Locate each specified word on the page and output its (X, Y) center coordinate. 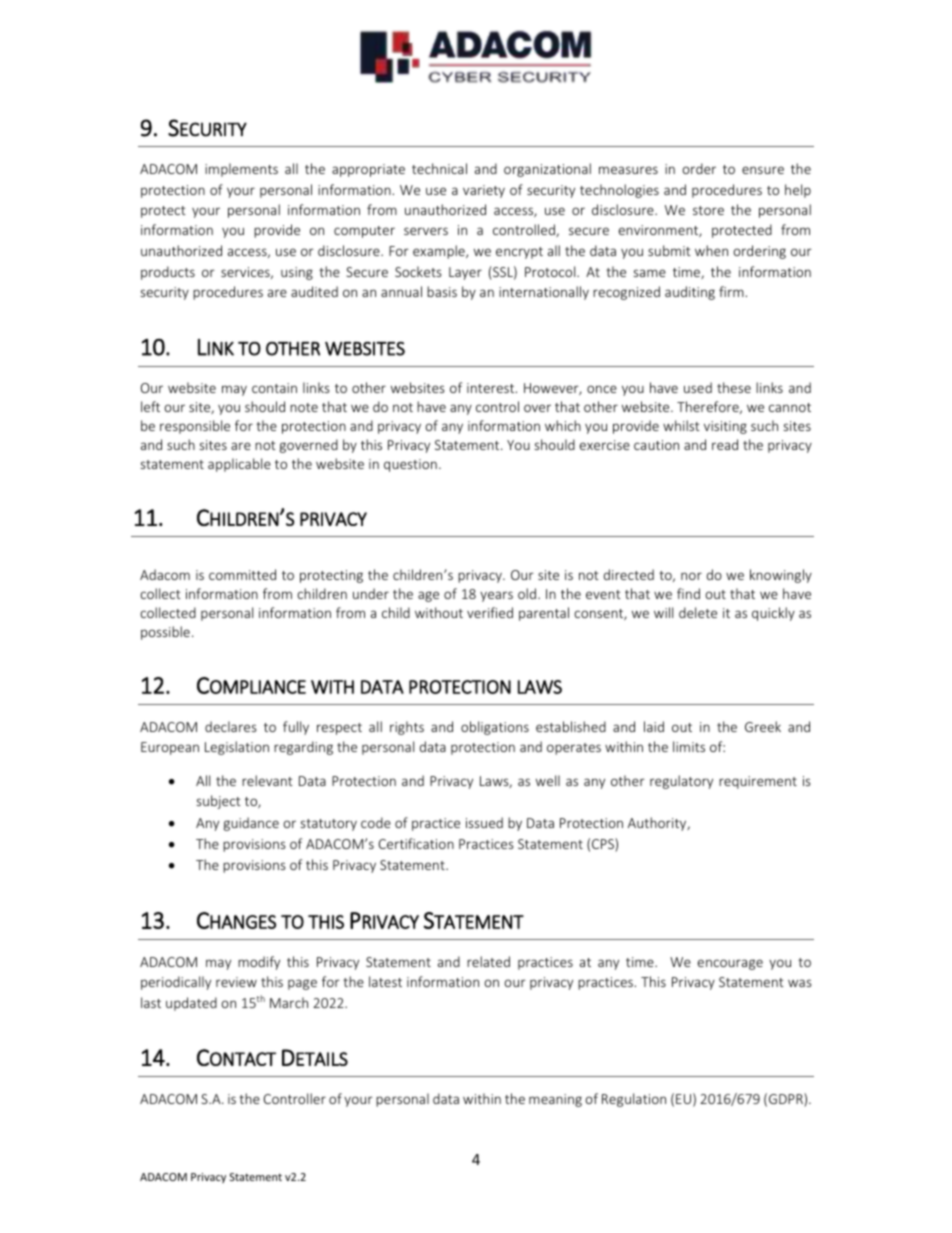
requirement (758, 782)
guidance (251, 824)
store (708, 210)
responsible (195, 427)
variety (484, 191)
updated (191, 1004)
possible (165, 633)
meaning (555, 1100)
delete (698, 612)
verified (490, 612)
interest (492, 388)
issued (484, 822)
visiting (725, 427)
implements (241, 170)
